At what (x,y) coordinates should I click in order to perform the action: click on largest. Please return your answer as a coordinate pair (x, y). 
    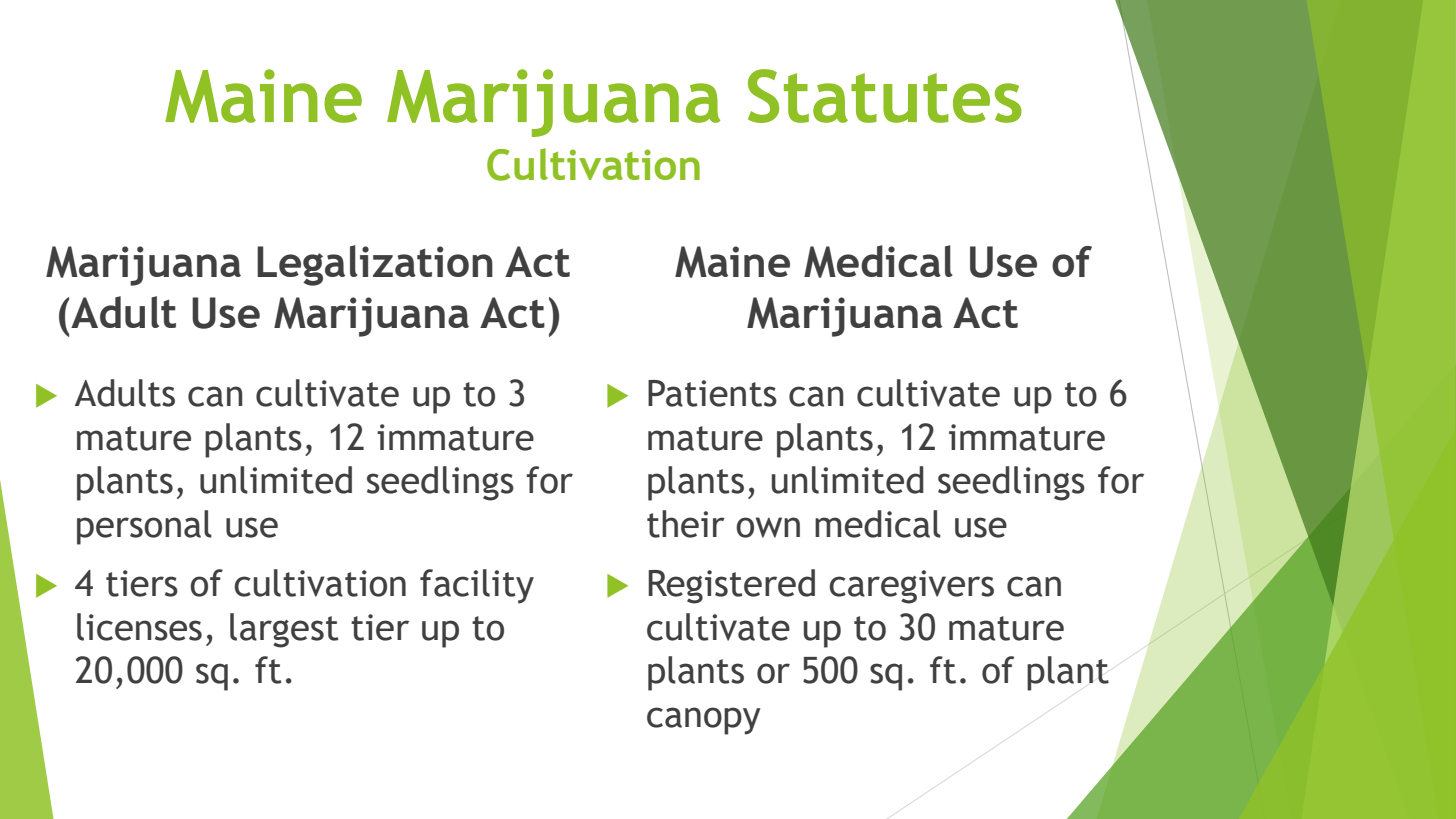
    Looking at the image, I should click on (284, 630).
